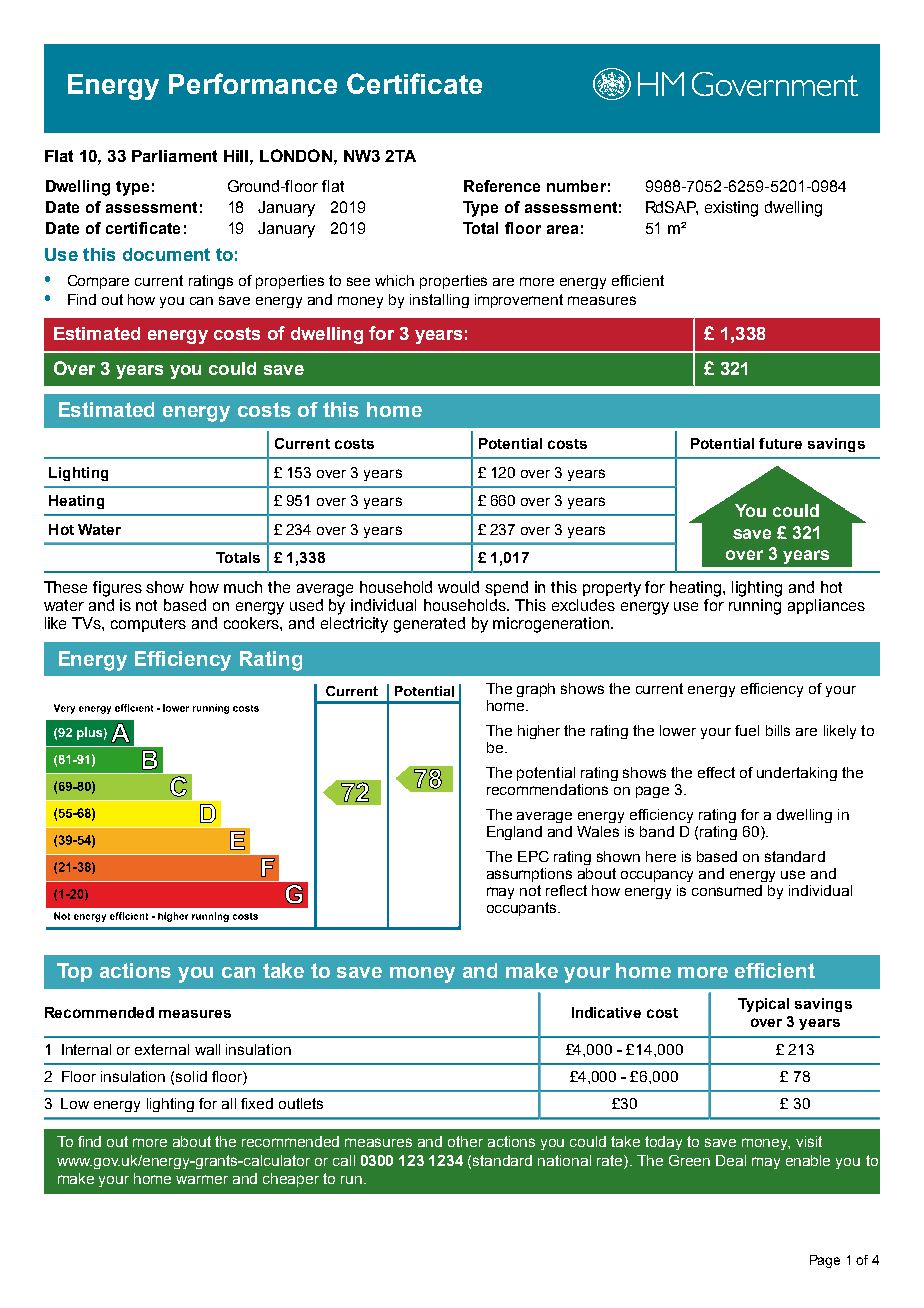 The image size is (924, 1308). What do you see at coordinates (502, 186) in the screenshot?
I see `Reference` at bounding box center [502, 186].
